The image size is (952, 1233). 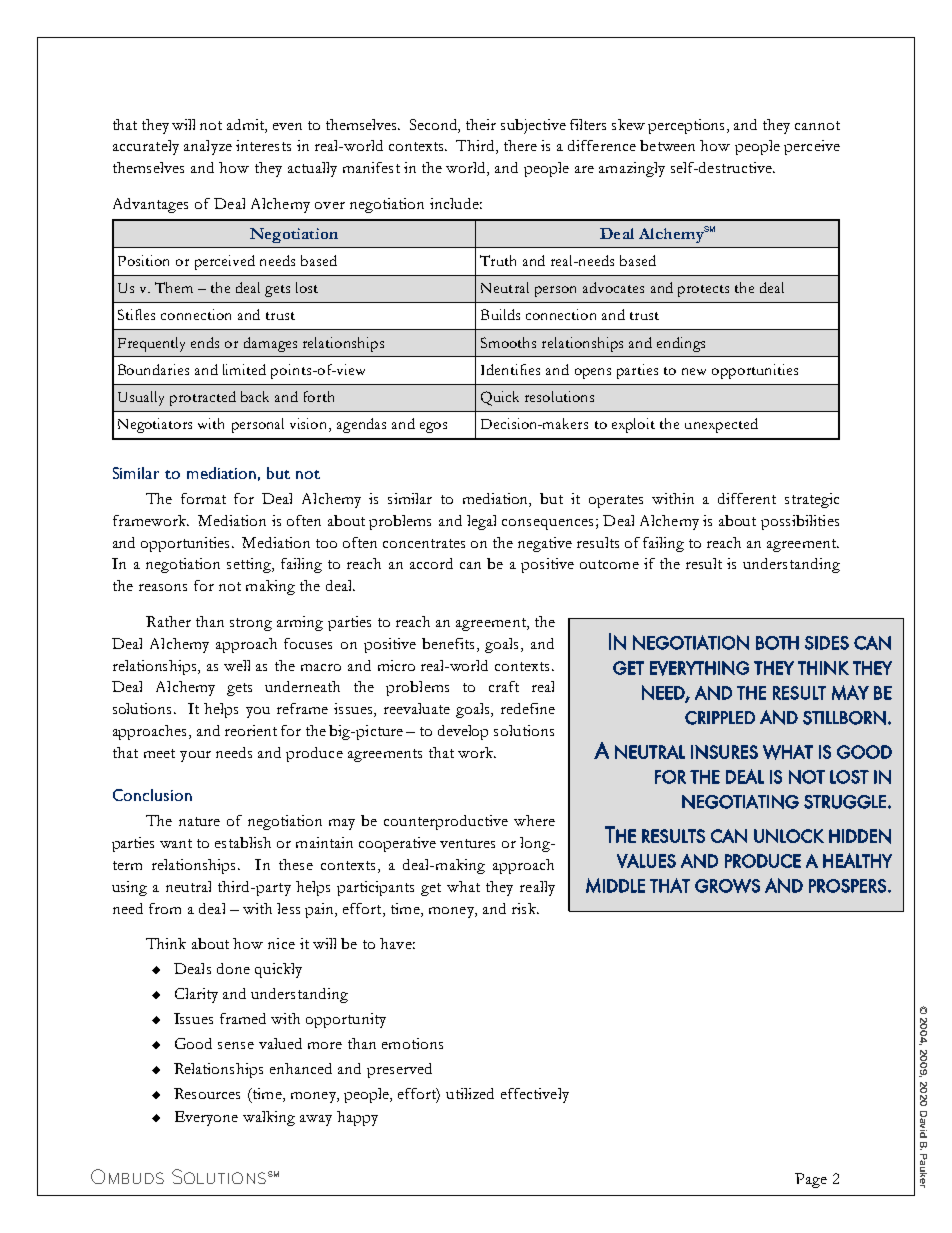 What do you see at coordinates (470, 1093) in the image?
I see `utilized` at bounding box center [470, 1093].
